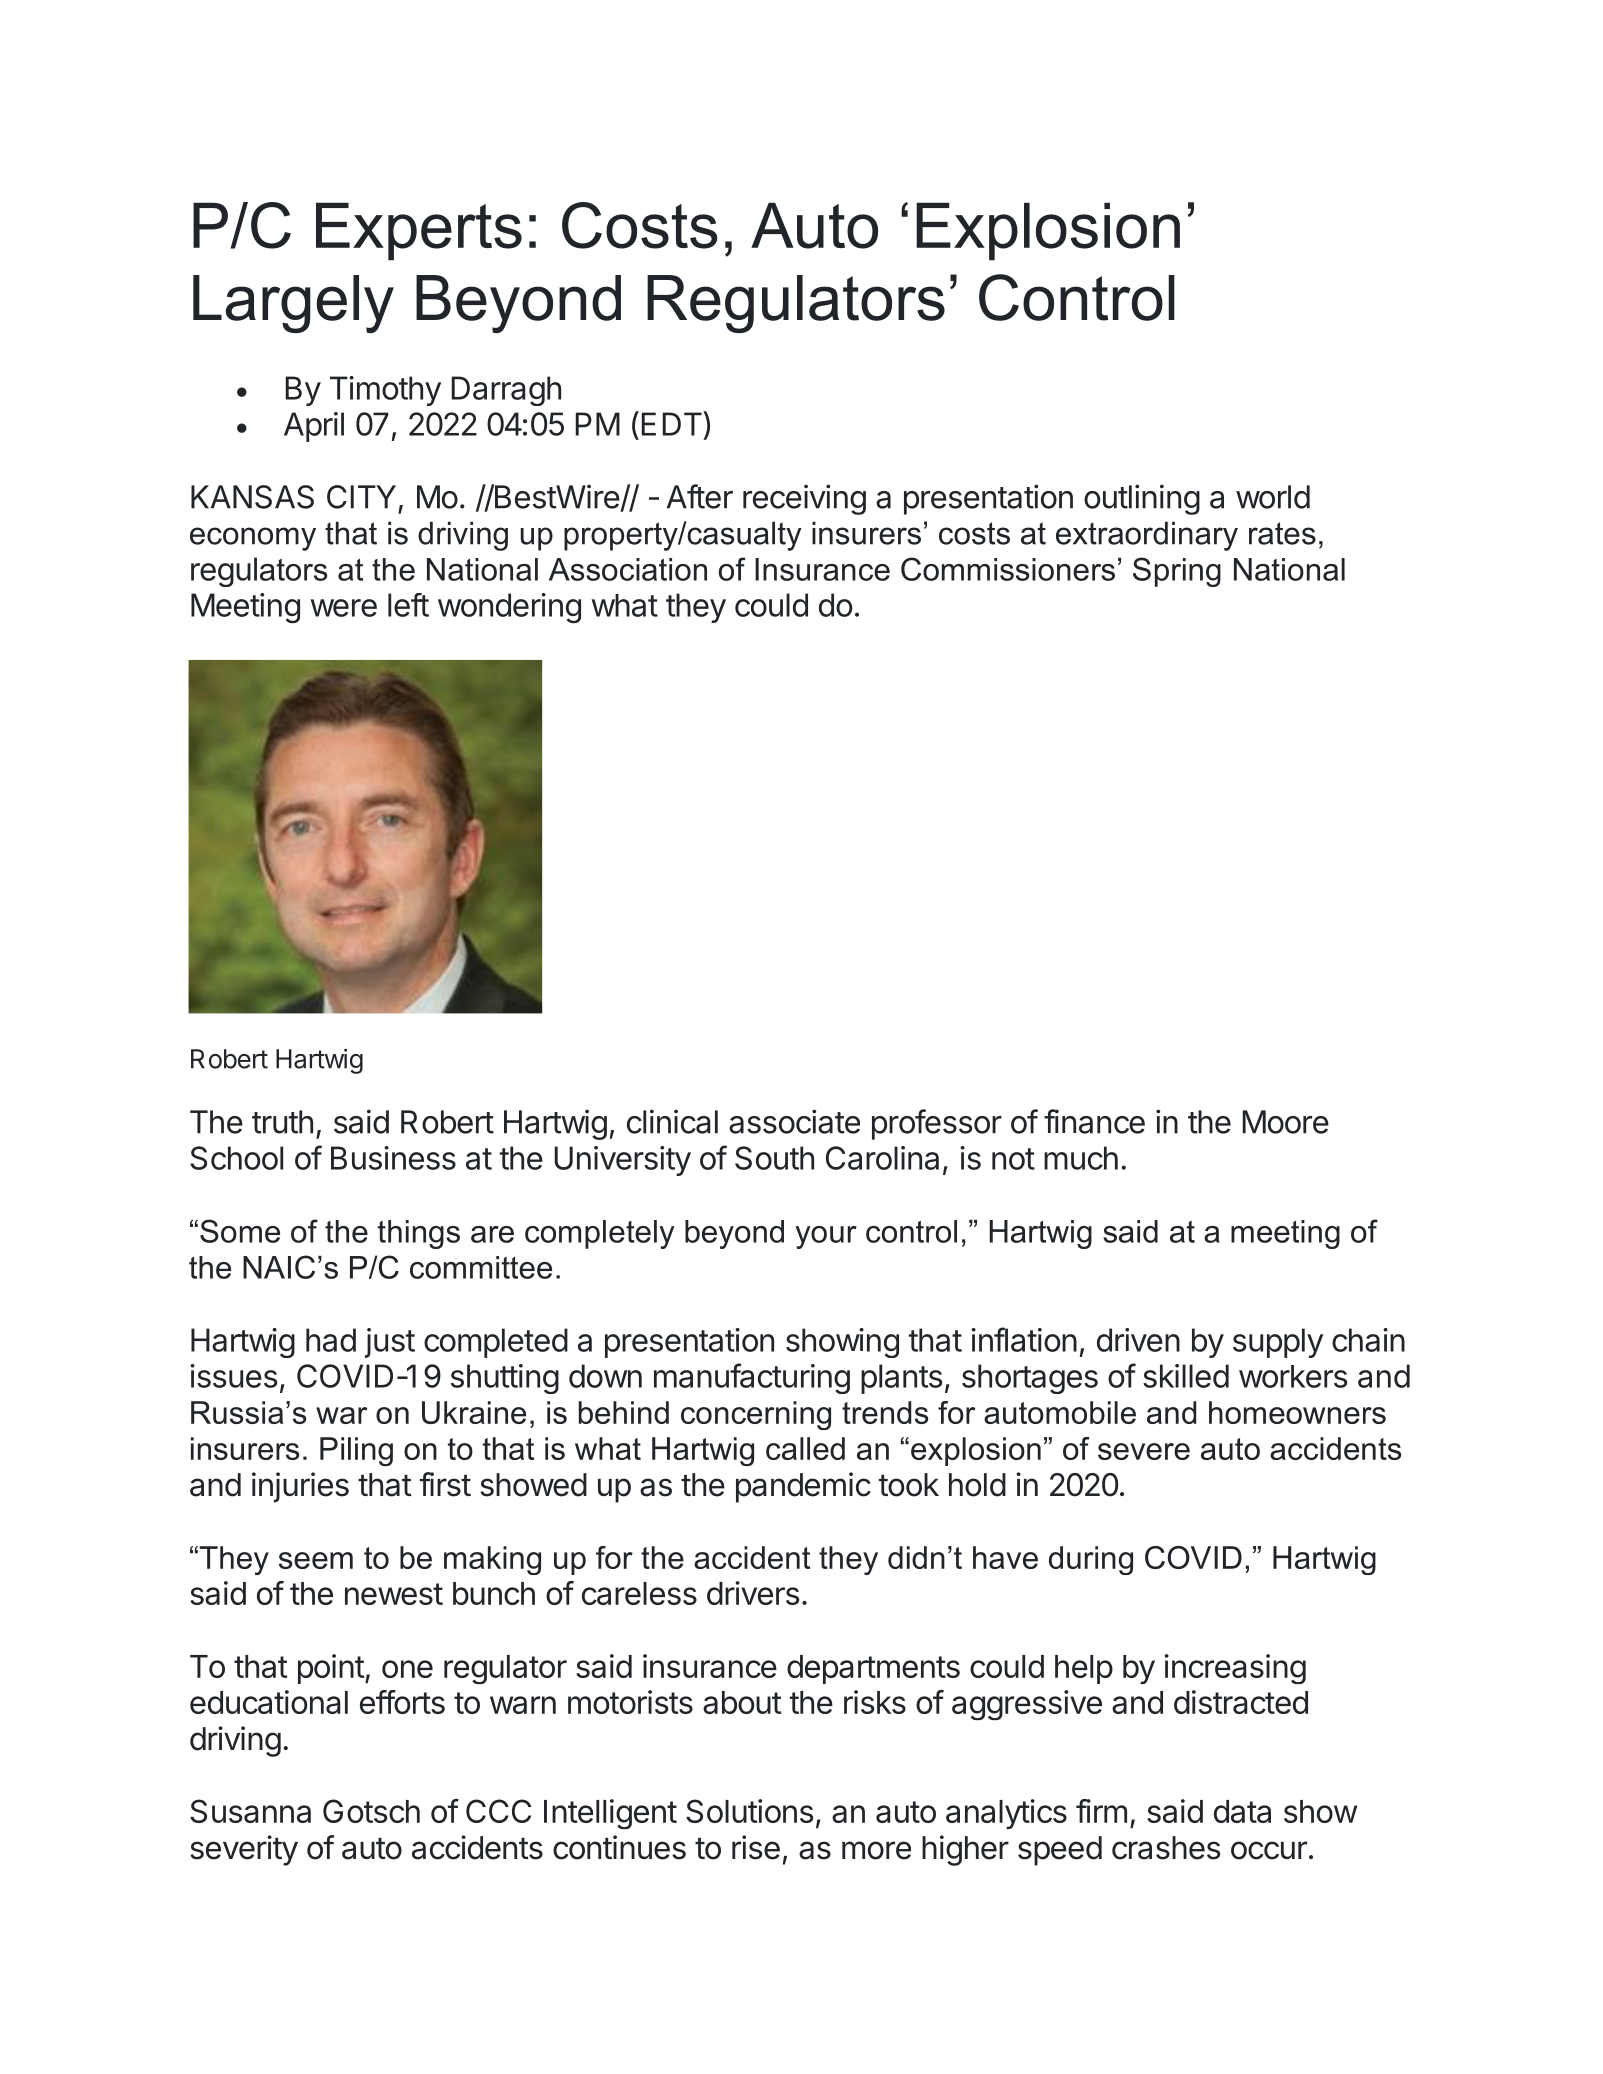 Image resolution: width=1603 pixels, height=2074 pixels. Describe the element at coordinates (672, 423) in the screenshot. I see `EDT` at that location.
